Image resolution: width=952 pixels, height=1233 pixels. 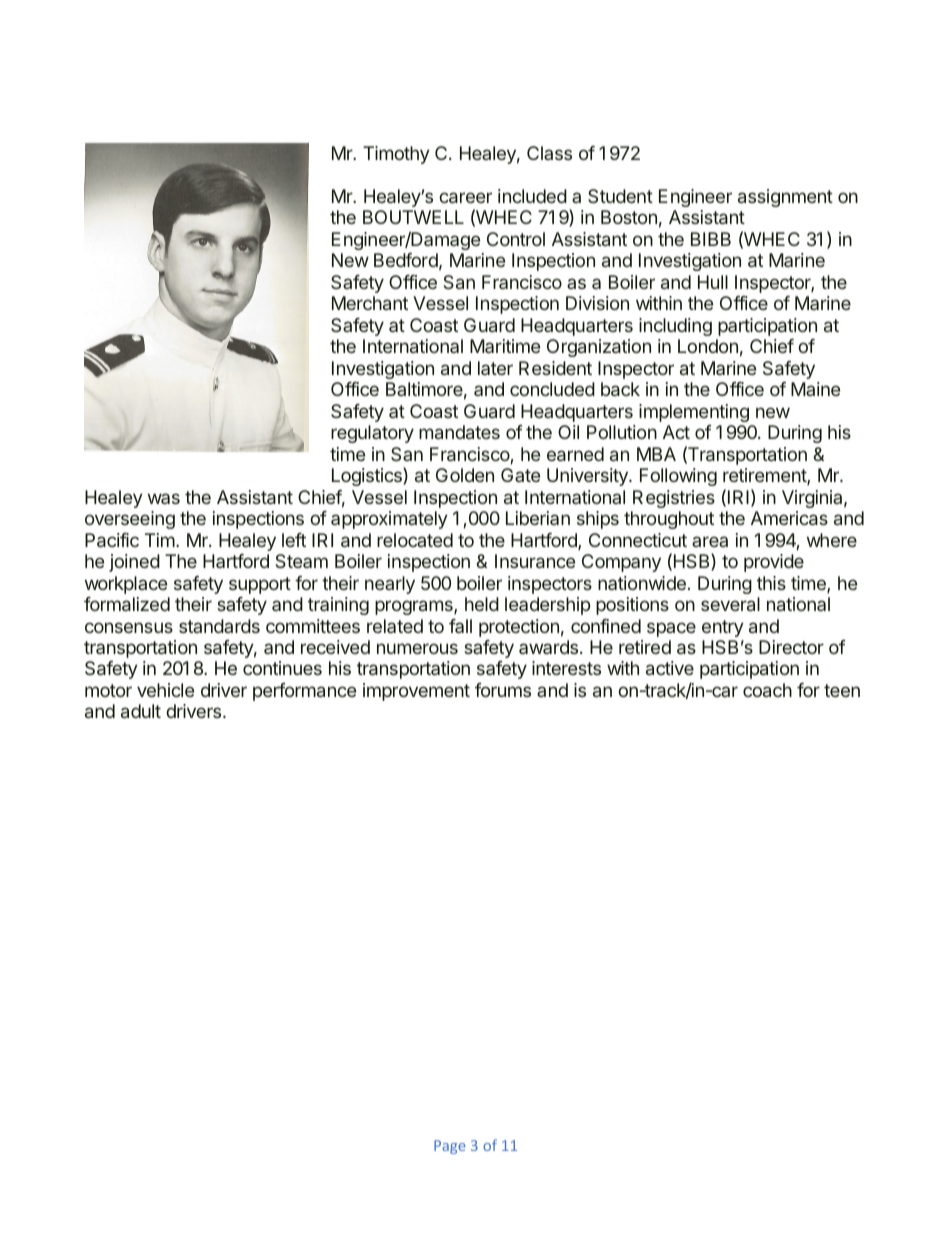 What do you see at coordinates (416, 692) in the screenshot?
I see `improvement` at bounding box center [416, 692].
